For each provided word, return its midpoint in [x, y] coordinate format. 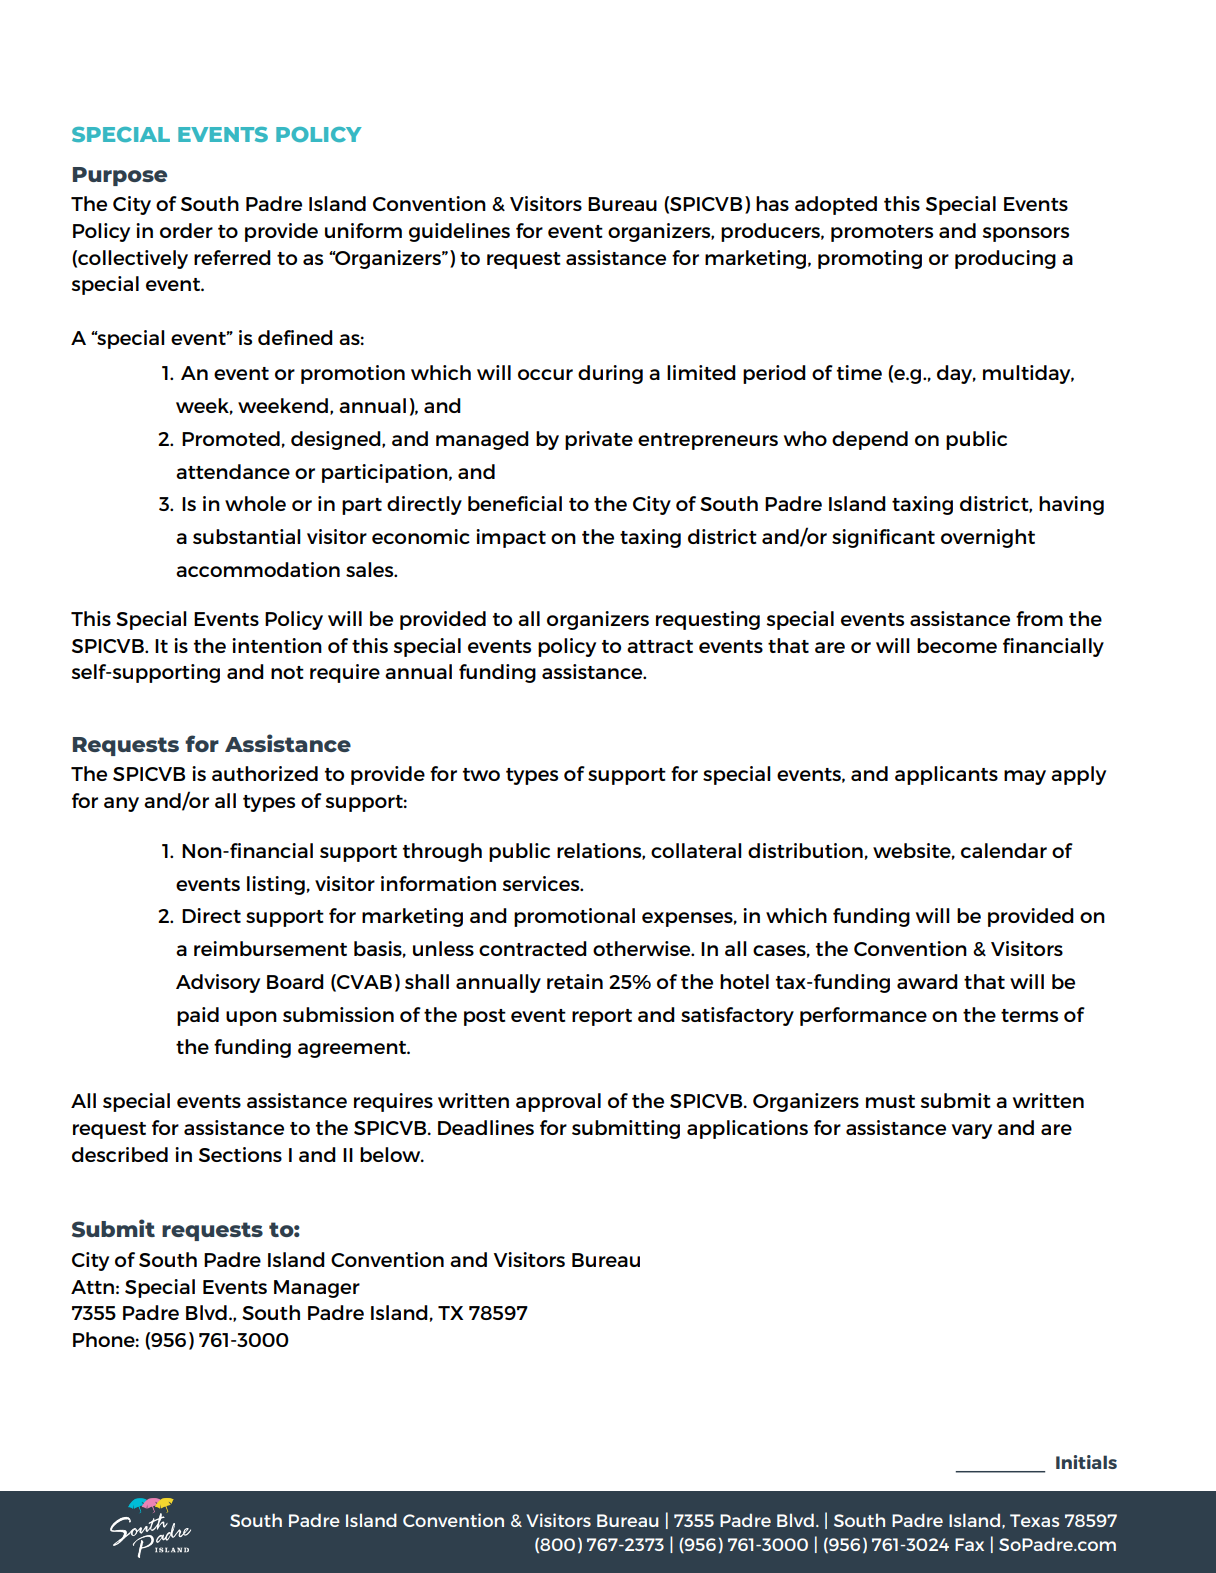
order [186, 230]
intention [277, 645]
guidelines [459, 232]
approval [558, 1102]
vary [972, 1131]
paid [198, 1016]
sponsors [1026, 234]
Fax [969, 1544]
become [957, 645]
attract [660, 646]
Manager [317, 1289]
